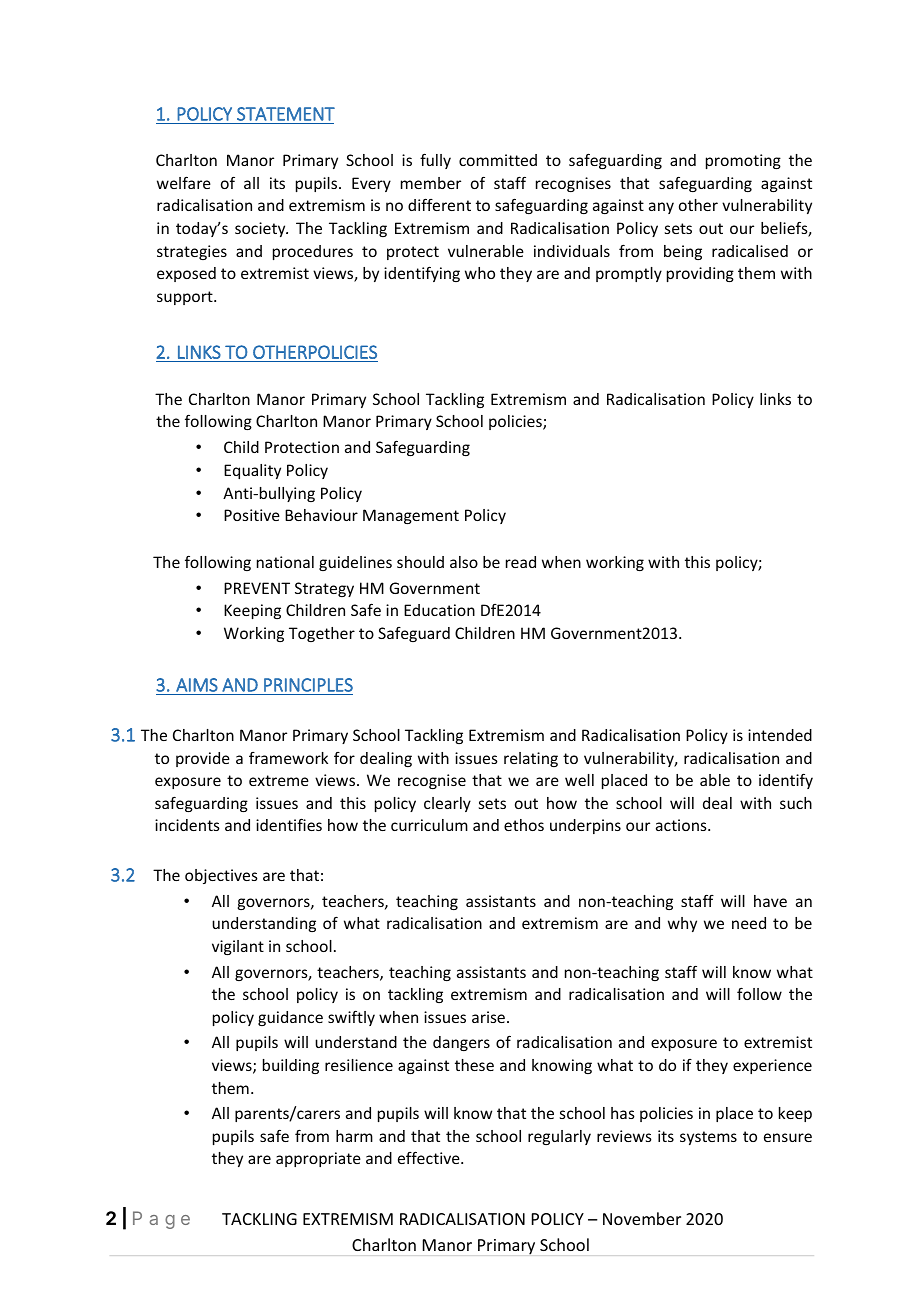  What do you see at coordinates (682, 825) in the document?
I see `actions` at bounding box center [682, 825].
